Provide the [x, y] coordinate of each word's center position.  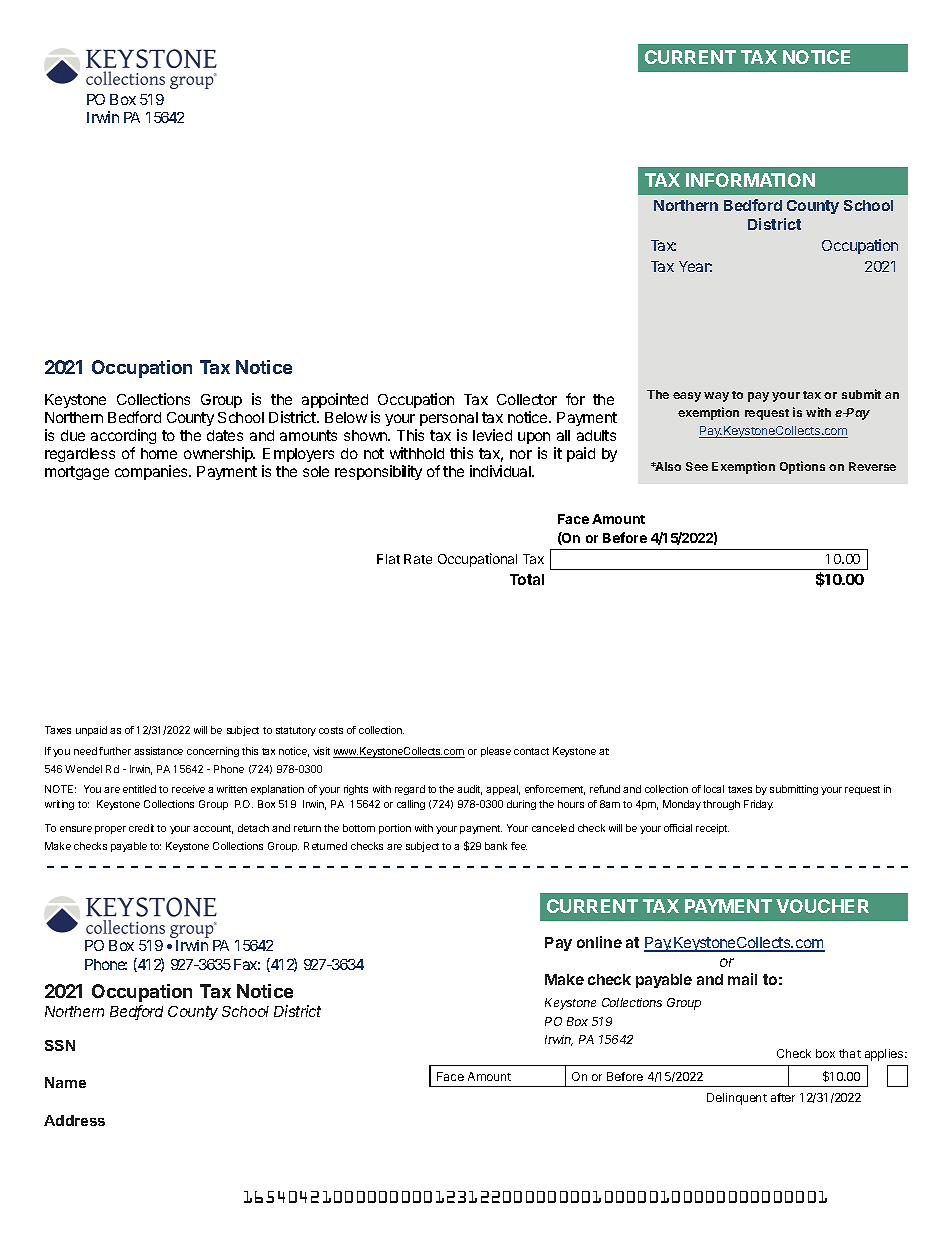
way [716, 397]
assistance [158, 751]
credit [141, 828]
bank [496, 846]
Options [802, 467]
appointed [335, 400]
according [123, 436]
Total [527, 579]
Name [65, 1082]
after [783, 1097]
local [714, 789]
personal [449, 419]
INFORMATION [750, 180]
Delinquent [737, 1099]
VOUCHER [822, 906]
